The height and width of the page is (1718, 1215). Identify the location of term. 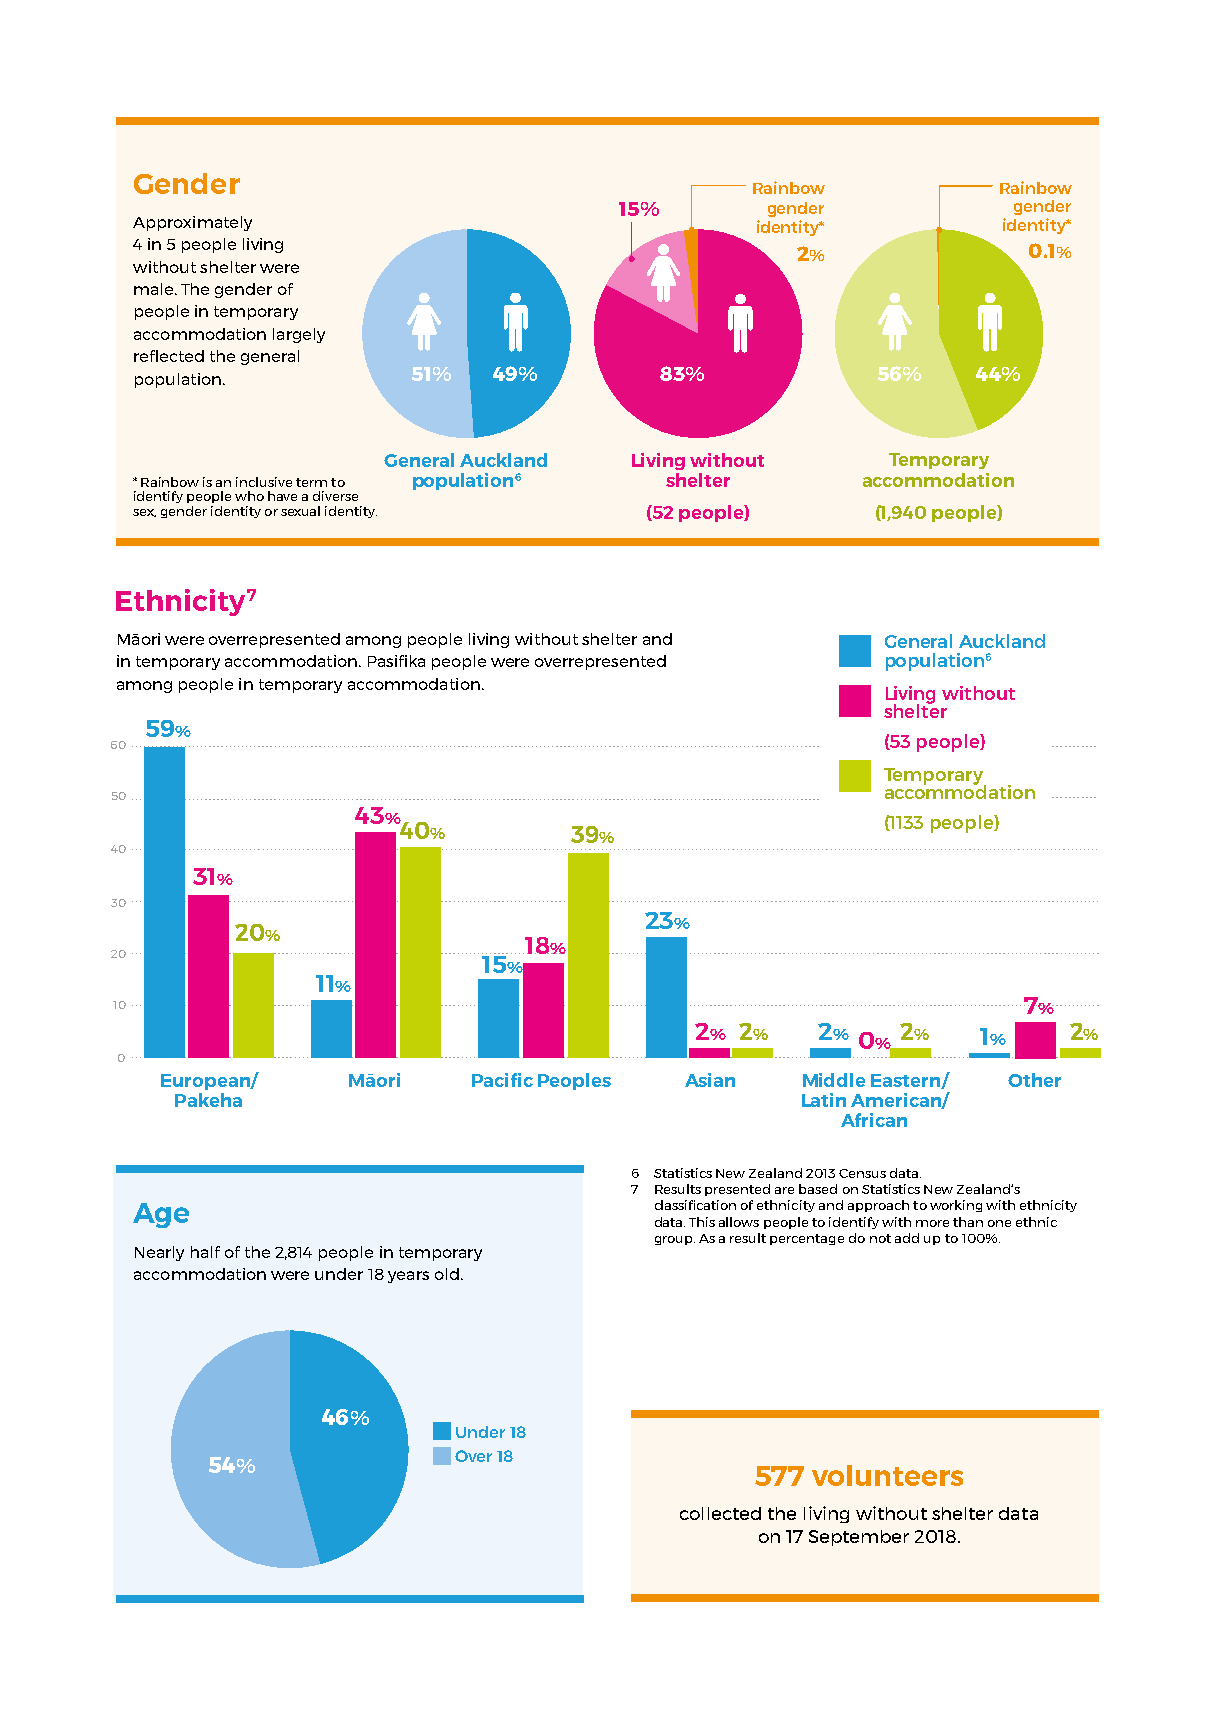
(311, 482).
